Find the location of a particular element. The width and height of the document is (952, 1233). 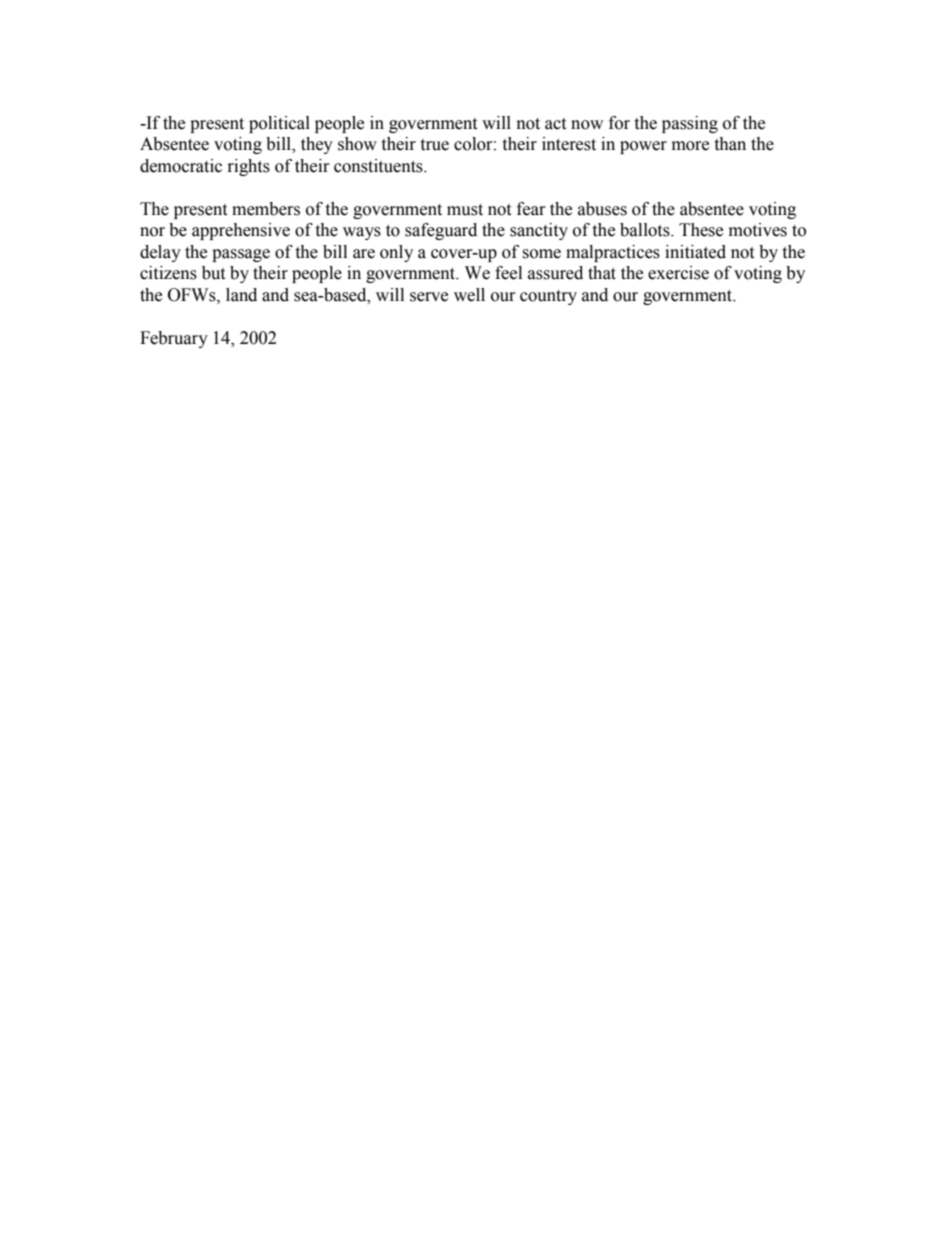

safeguard is located at coordinates (441, 231).
